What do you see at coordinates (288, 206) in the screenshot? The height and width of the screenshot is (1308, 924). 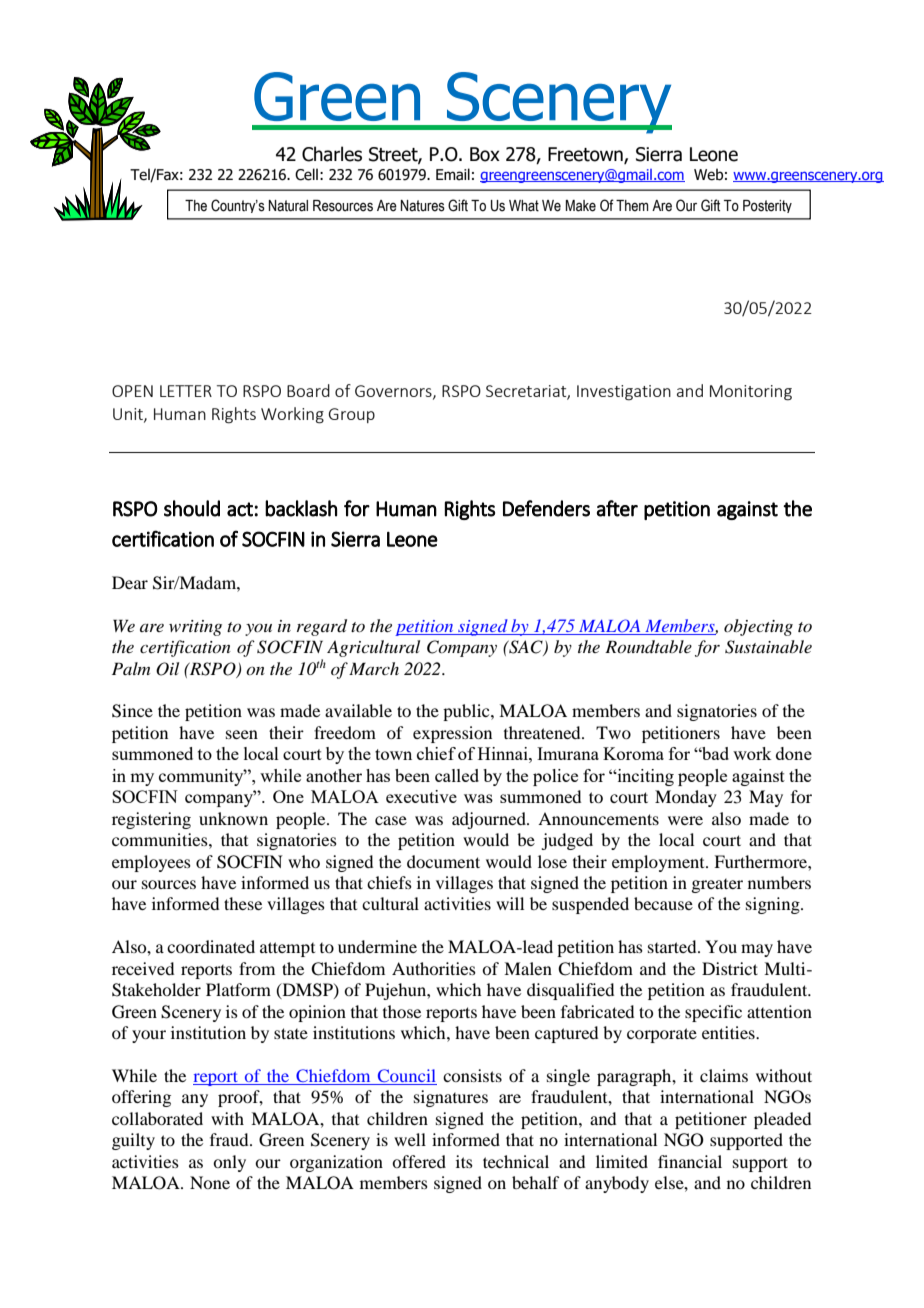 I see `Natural` at bounding box center [288, 206].
